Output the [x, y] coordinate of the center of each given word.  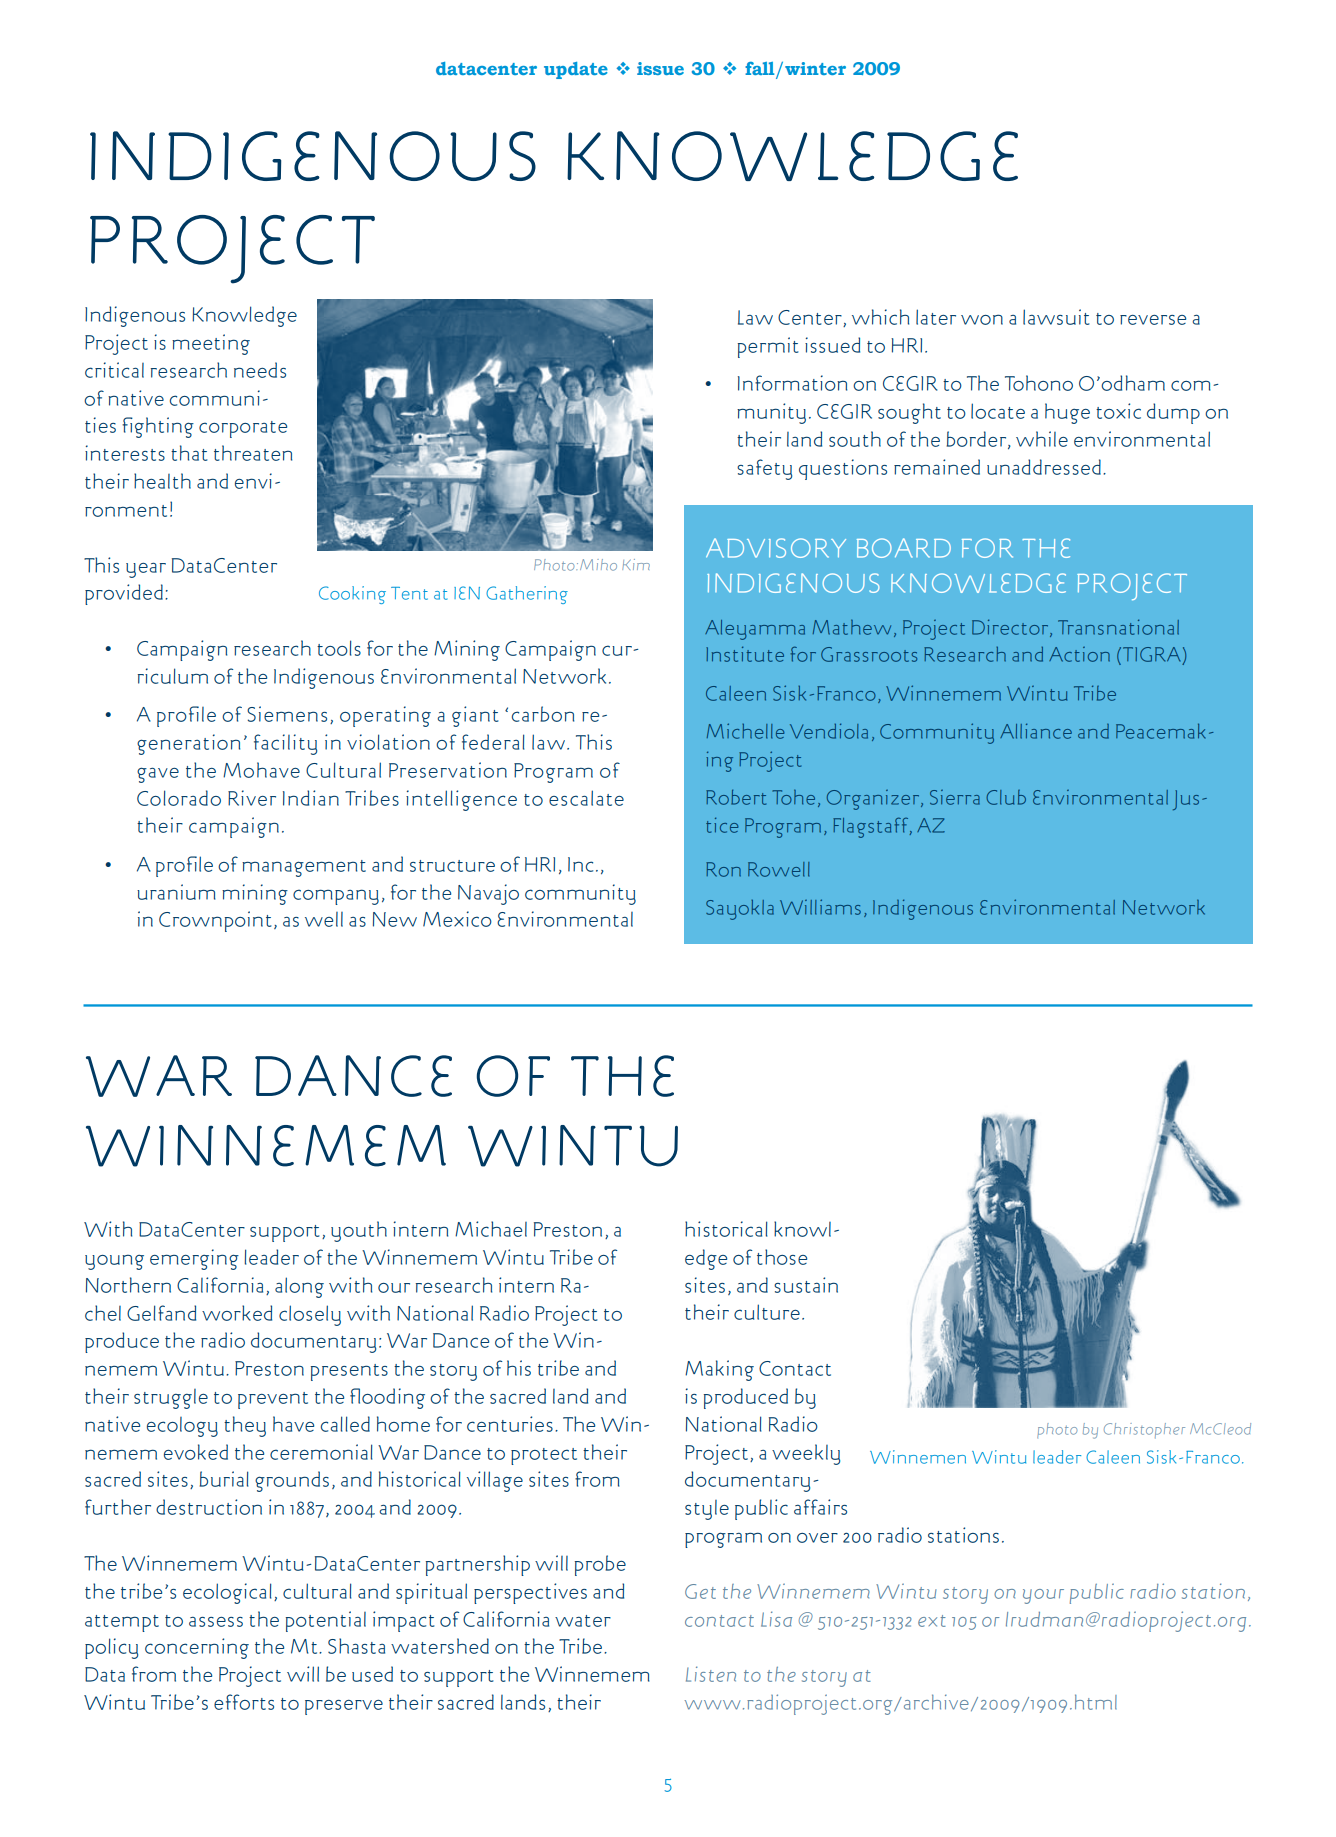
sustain [806, 1285]
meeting [211, 344]
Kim [636, 564]
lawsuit [1056, 317]
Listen [711, 1674]
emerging [194, 1259]
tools [339, 648]
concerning [197, 1648]
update [576, 70]
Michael [491, 1229]
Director [1011, 628]
